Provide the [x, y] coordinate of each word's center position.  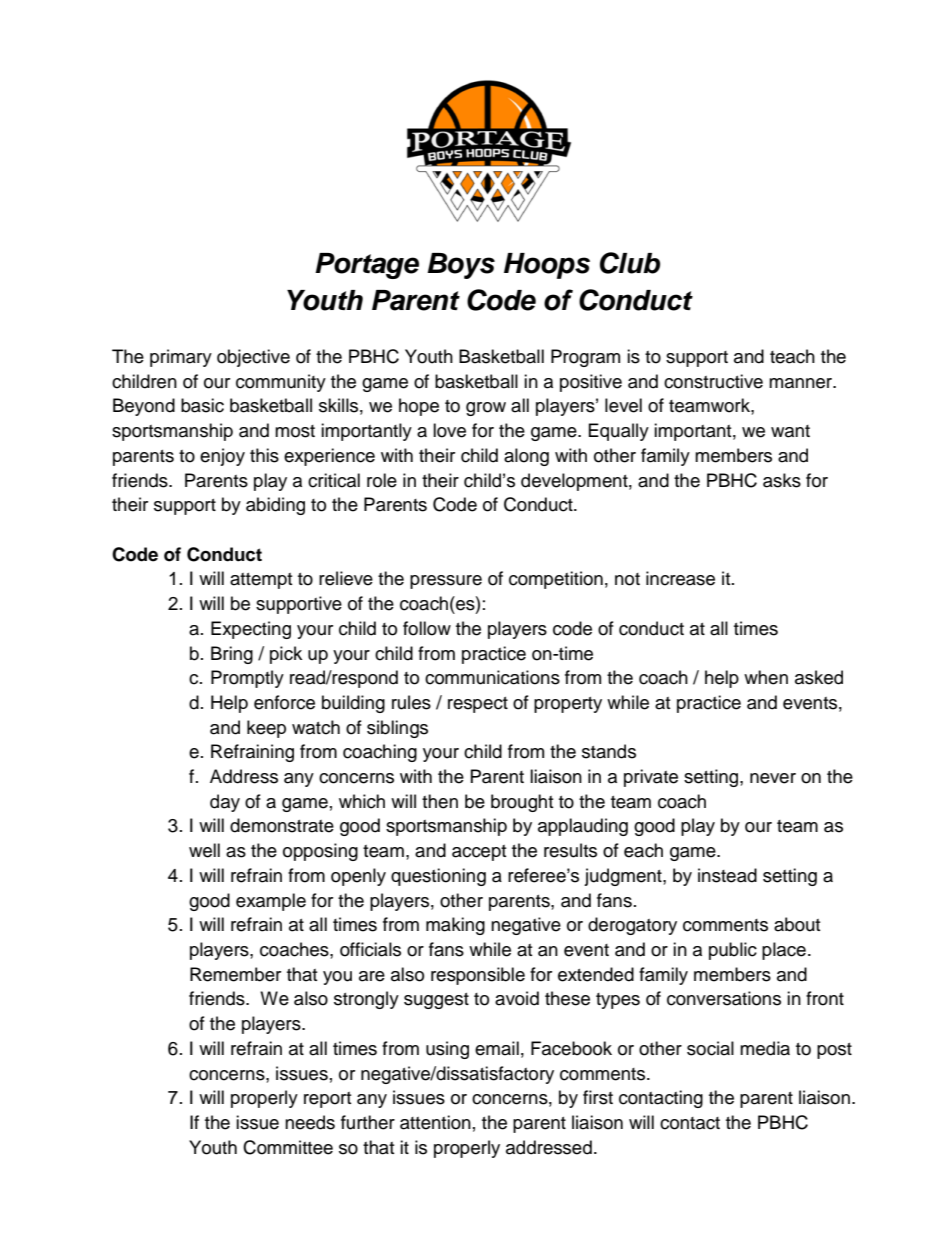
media [765, 1048]
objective [253, 358]
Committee [288, 1147]
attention [435, 1122]
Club [630, 263]
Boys [461, 266]
